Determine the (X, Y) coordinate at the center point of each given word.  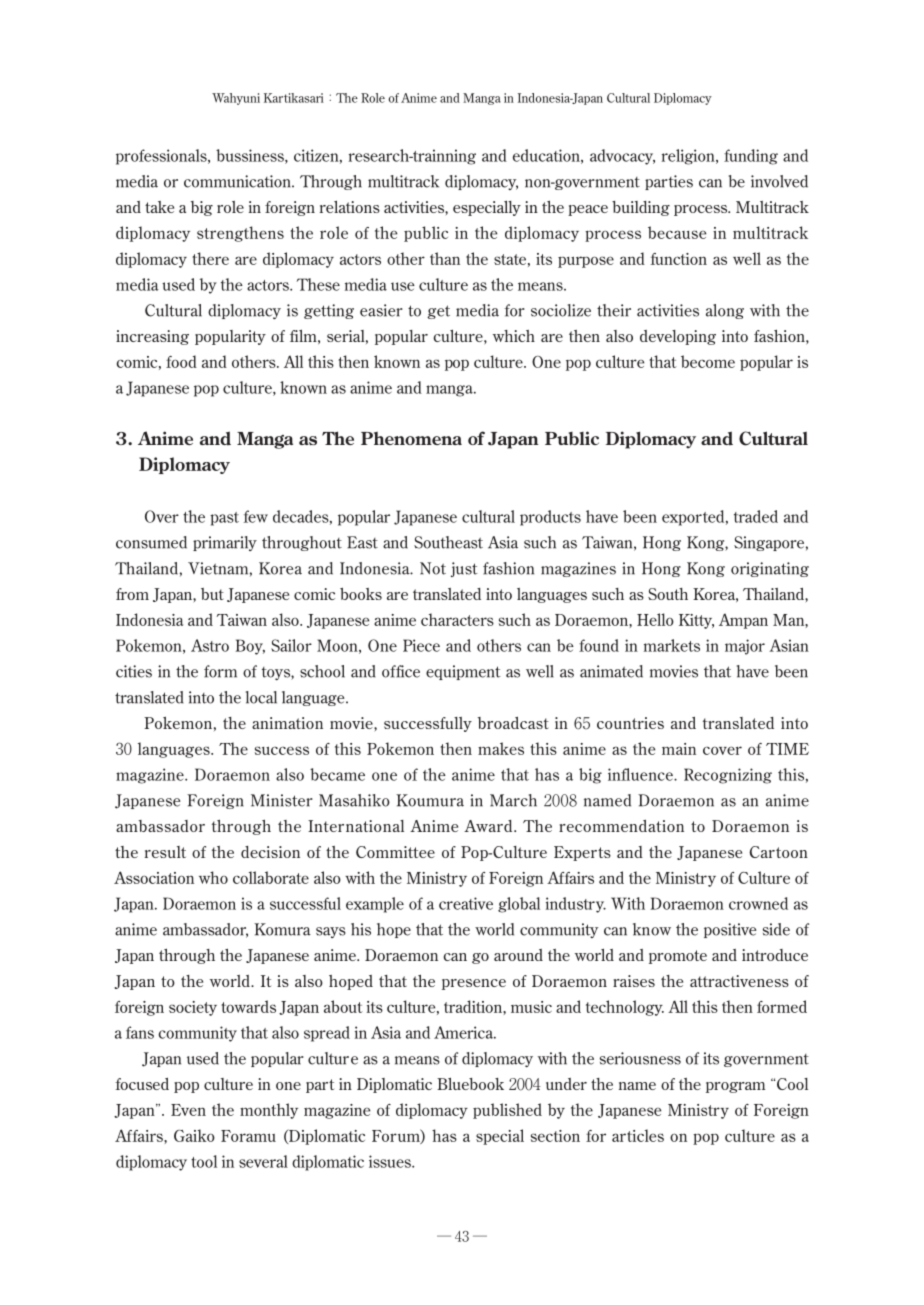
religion (689, 157)
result (165, 852)
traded (756, 516)
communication (238, 181)
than (445, 258)
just (464, 569)
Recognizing (728, 776)
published (507, 1111)
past (224, 519)
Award (489, 826)
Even (188, 1110)
